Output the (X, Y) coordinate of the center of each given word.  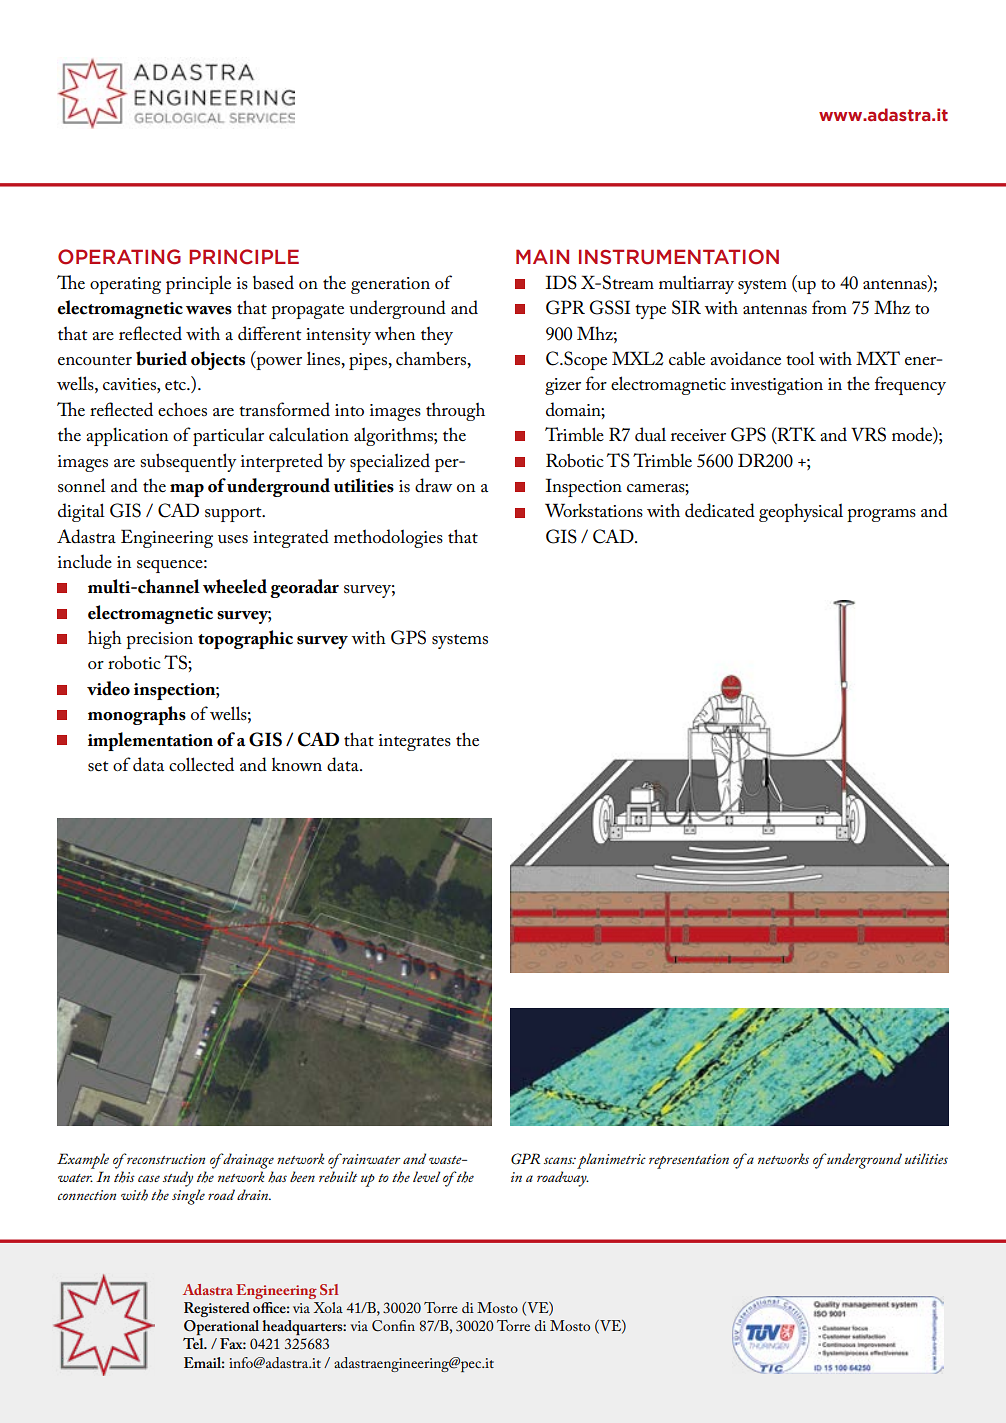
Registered (217, 1309)
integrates (415, 742)
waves (209, 310)
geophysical (801, 512)
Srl (329, 1289)
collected (201, 764)
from (829, 307)
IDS (561, 282)
